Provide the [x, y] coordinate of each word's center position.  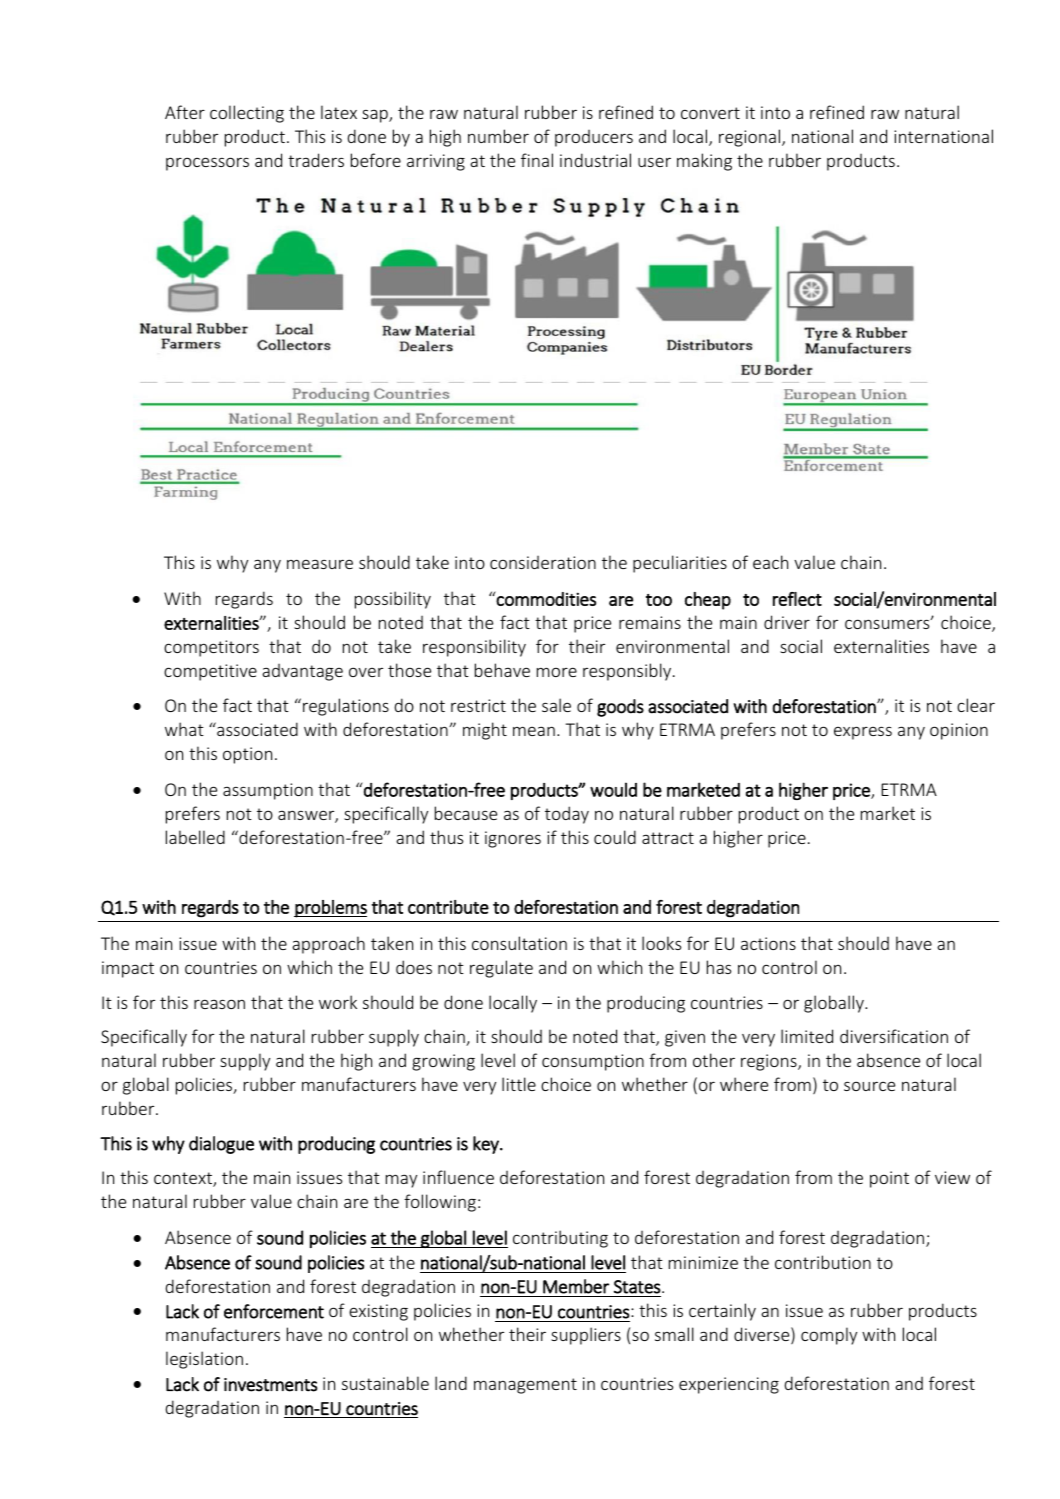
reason [219, 1004]
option [247, 755]
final [537, 160]
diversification [894, 1036]
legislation [204, 1360]
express [863, 733]
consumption [593, 1062]
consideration [543, 562]
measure [320, 564]
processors [207, 164]
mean [534, 731]
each [770, 562]
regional [751, 138]
